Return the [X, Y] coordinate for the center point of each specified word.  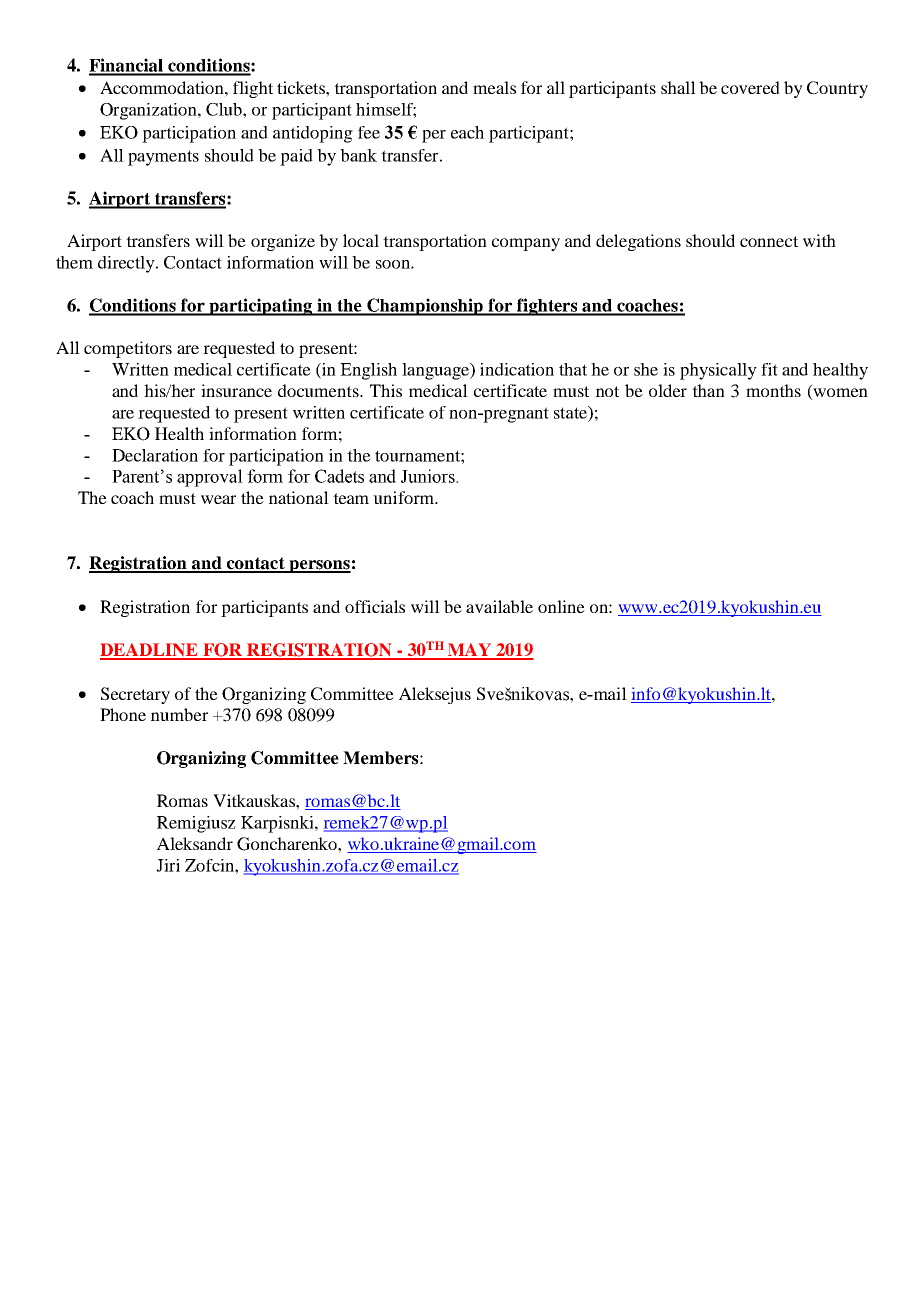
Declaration [155, 455]
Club [225, 109]
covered [750, 87]
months [773, 390]
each [467, 132]
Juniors [429, 476]
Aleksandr [195, 843]
